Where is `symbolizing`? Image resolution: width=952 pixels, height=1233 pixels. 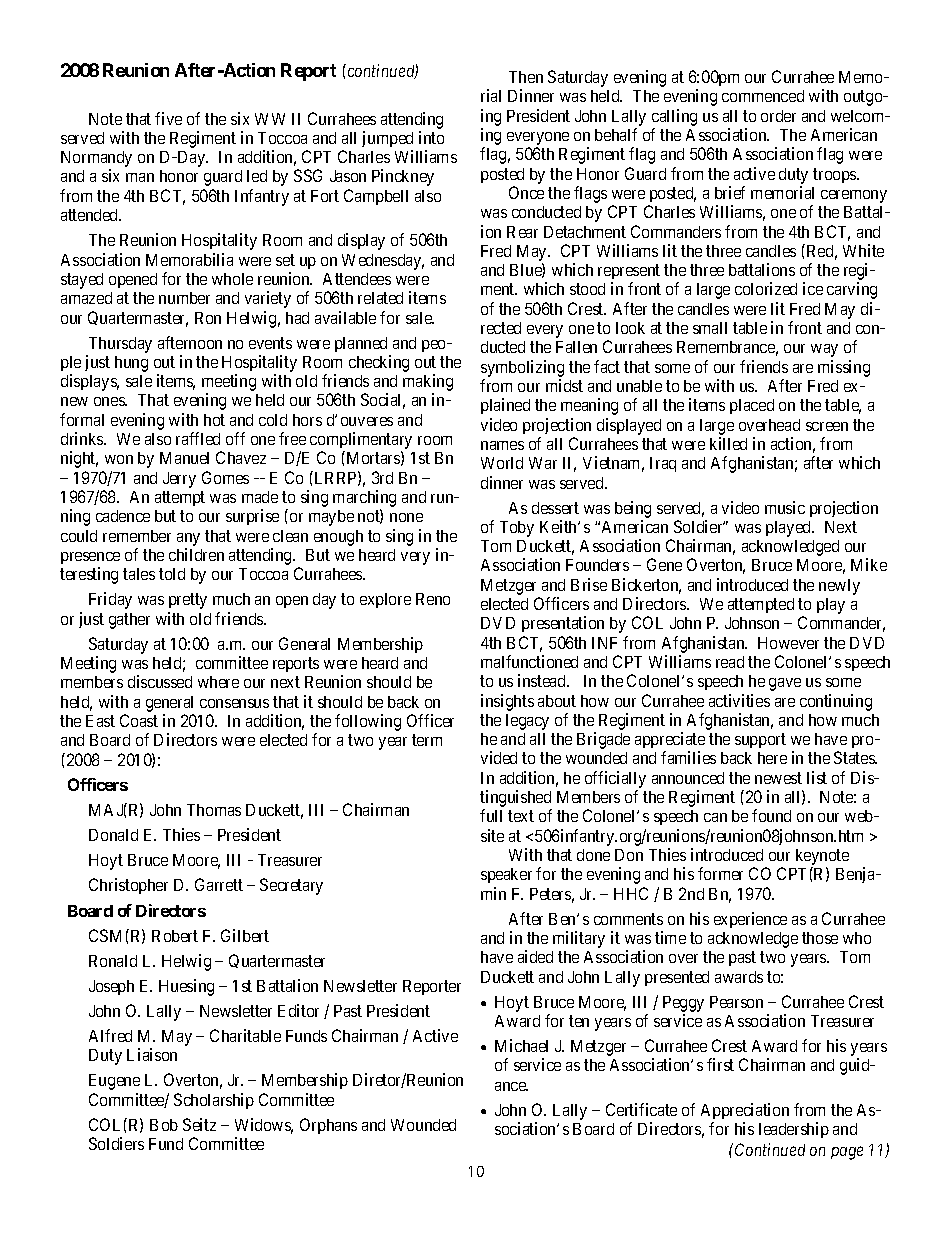 symbolizing is located at coordinates (522, 368).
